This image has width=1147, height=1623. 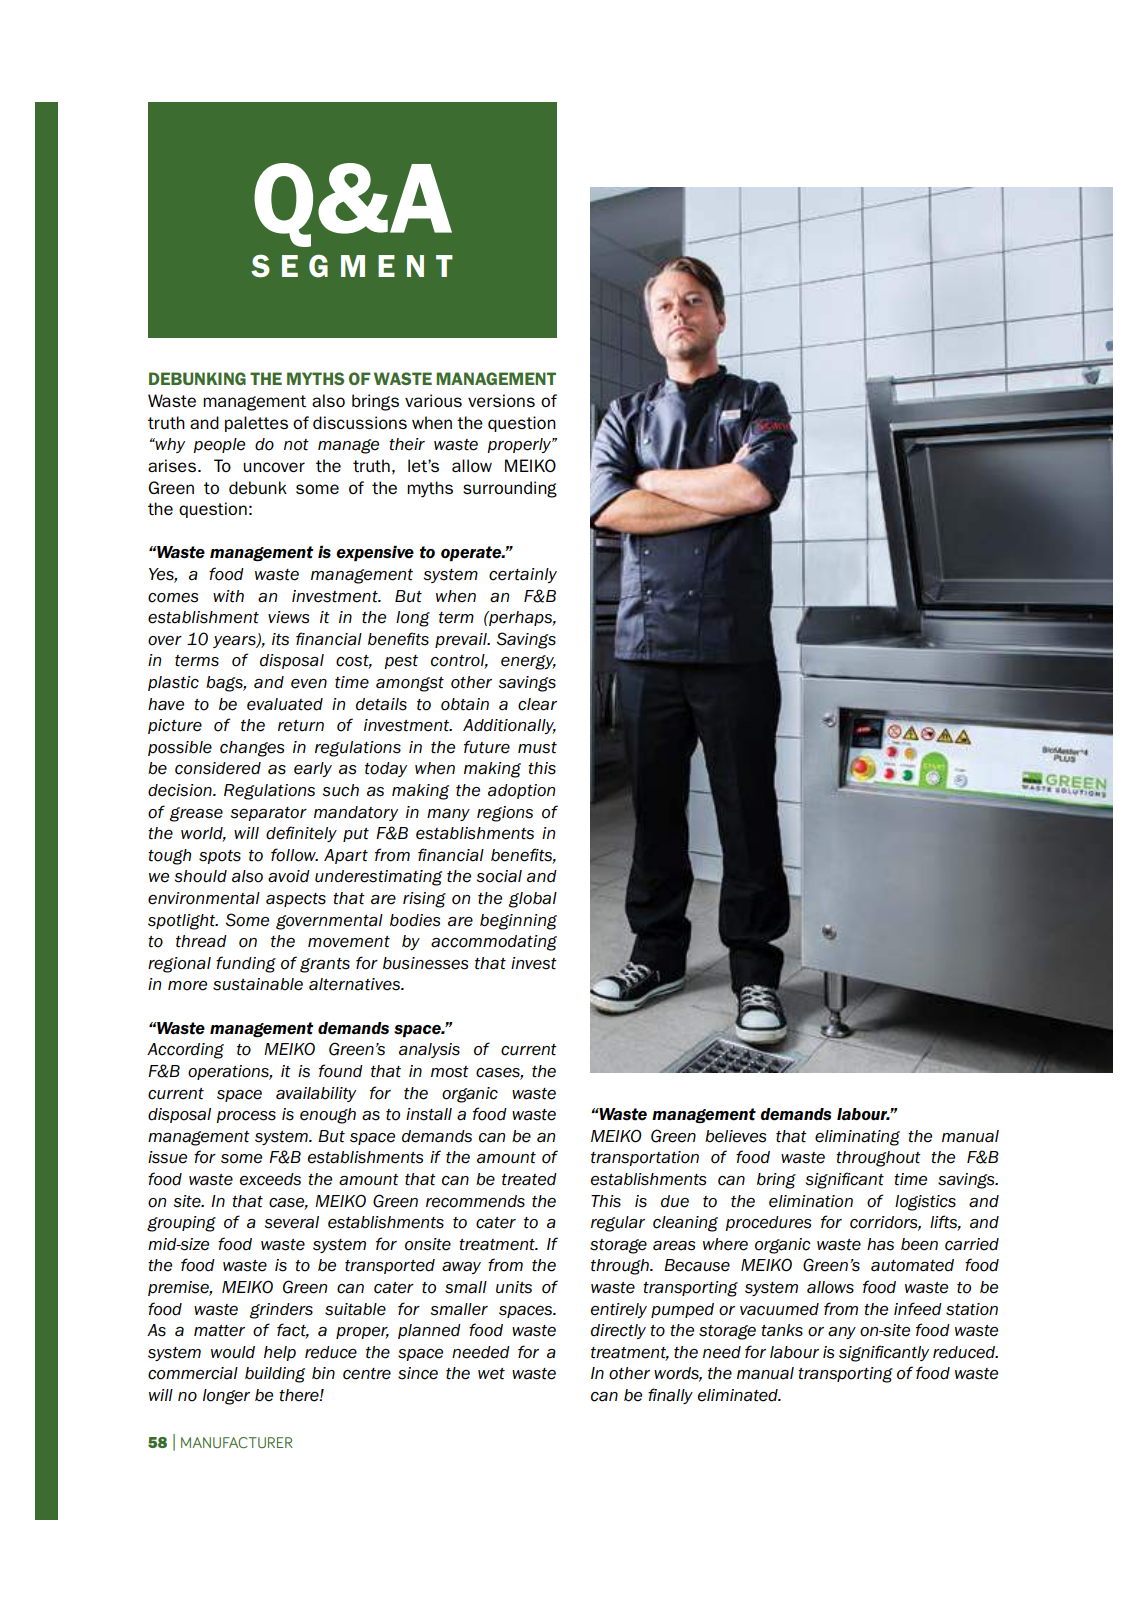 I want to click on SEGMENT, so click(x=352, y=266).
